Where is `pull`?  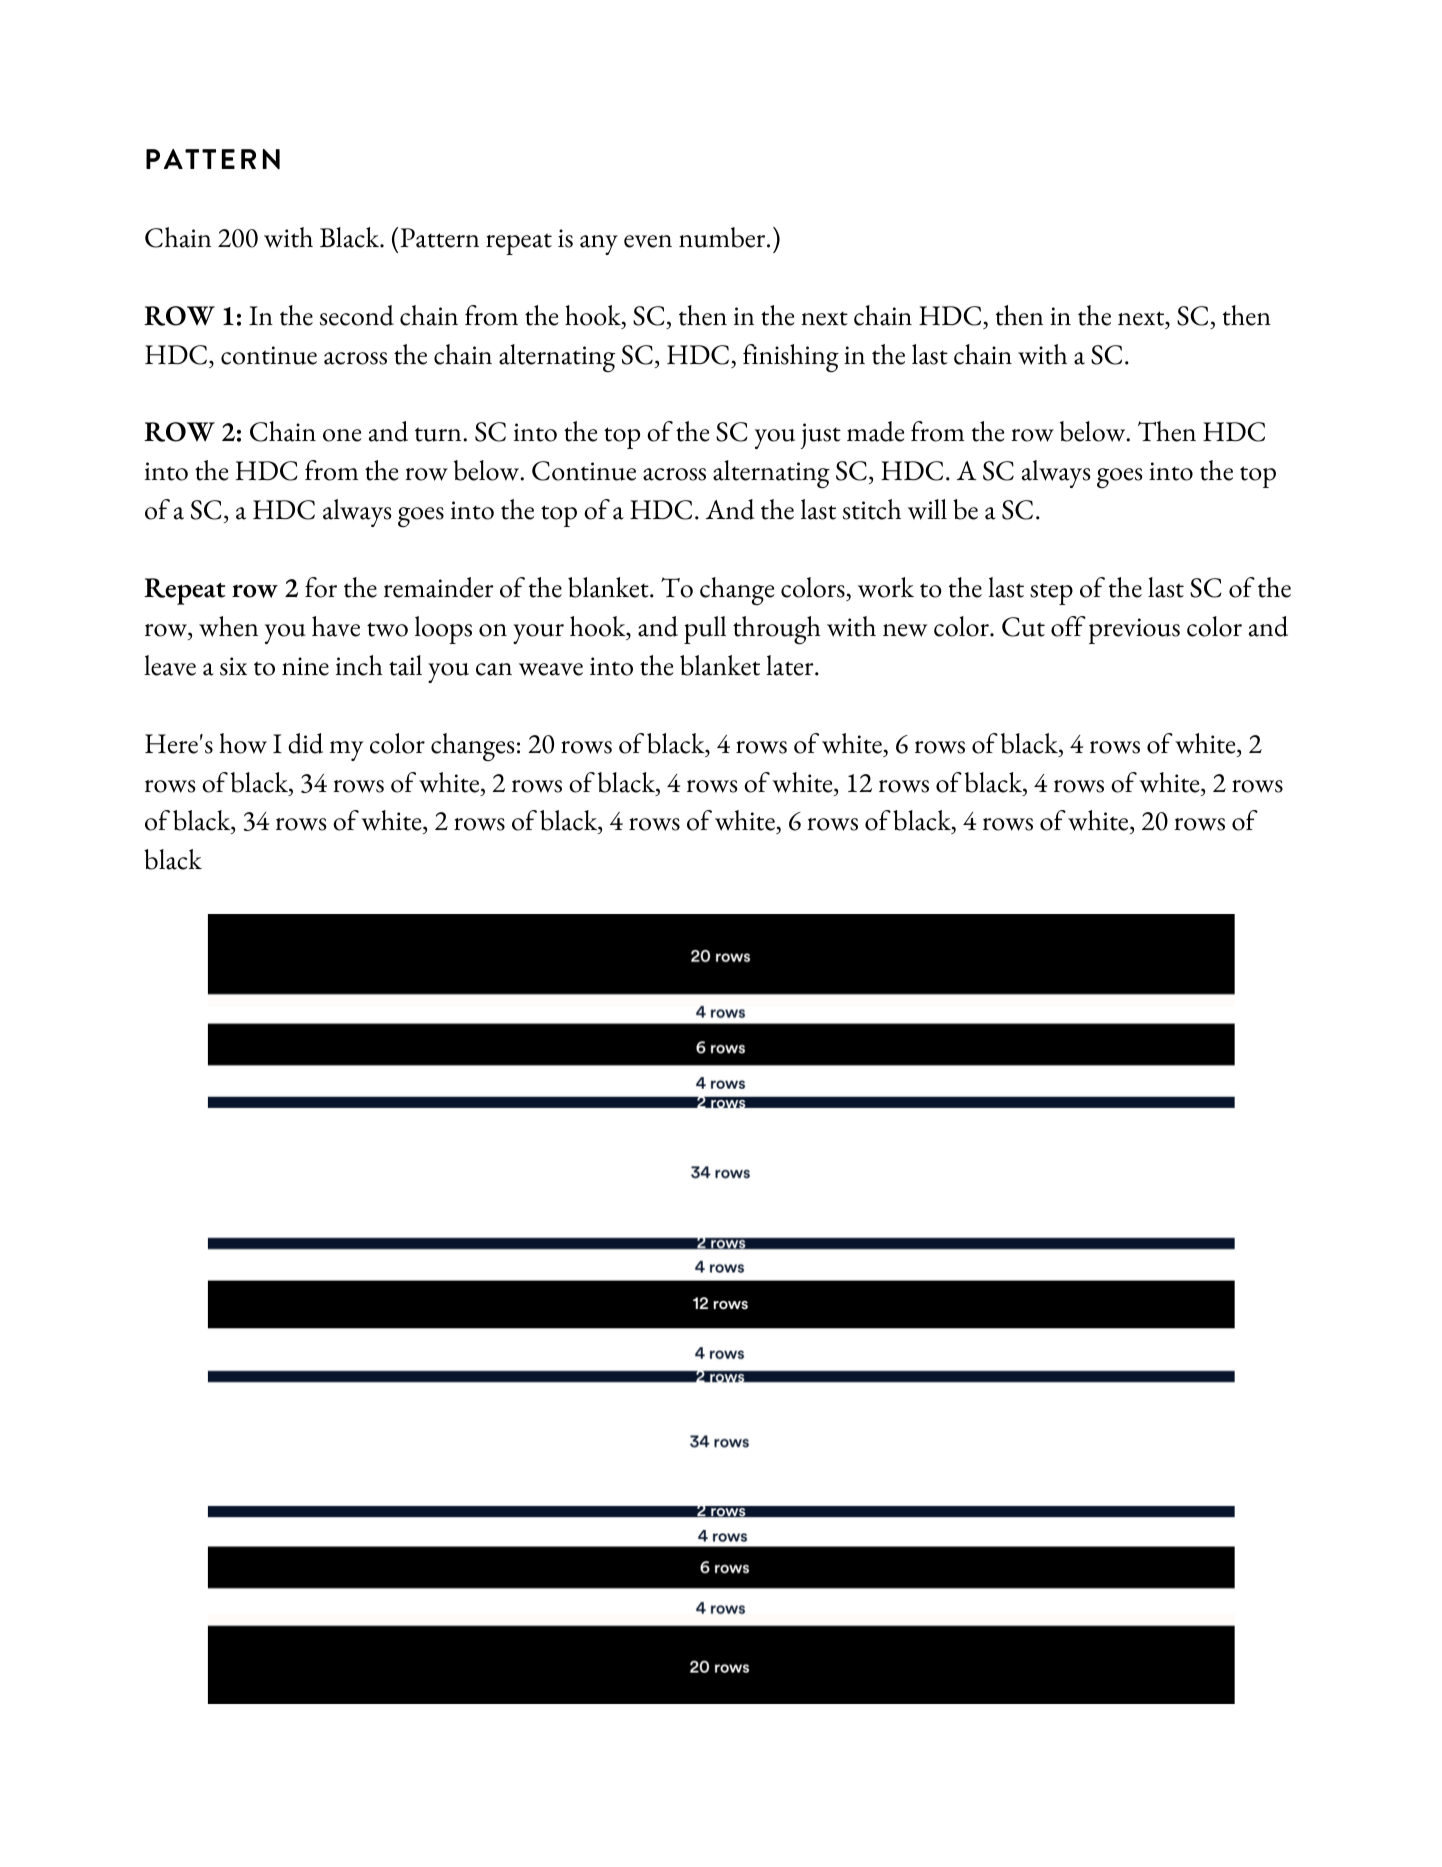
pull is located at coordinates (705, 630).
